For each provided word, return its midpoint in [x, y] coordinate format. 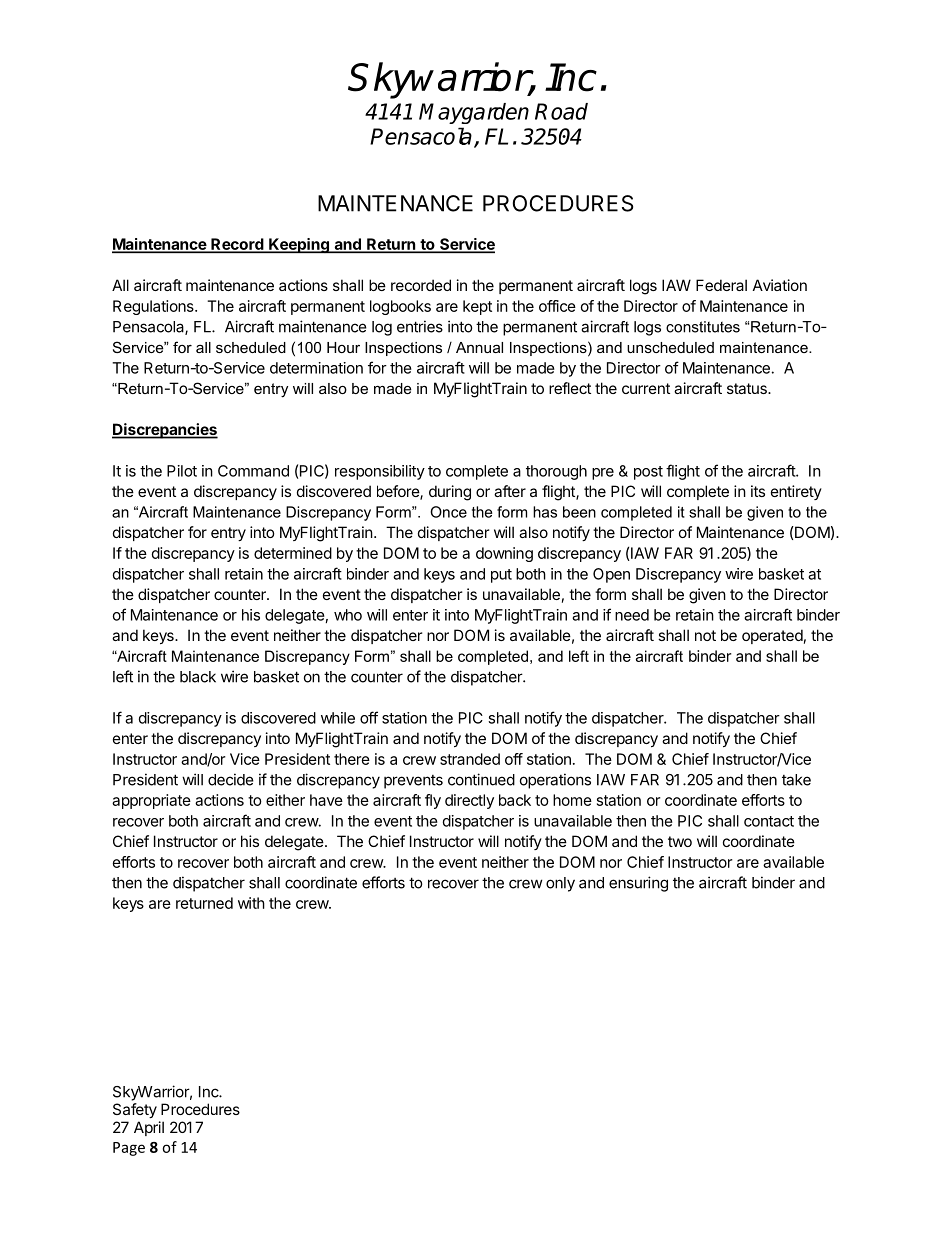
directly [469, 801]
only [560, 884]
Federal [721, 285]
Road [561, 111]
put [501, 576]
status [748, 388]
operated [772, 636]
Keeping [299, 246]
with [251, 903]
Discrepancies [165, 431]
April [149, 1128]
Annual [479, 347]
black [198, 677]
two [680, 841]
